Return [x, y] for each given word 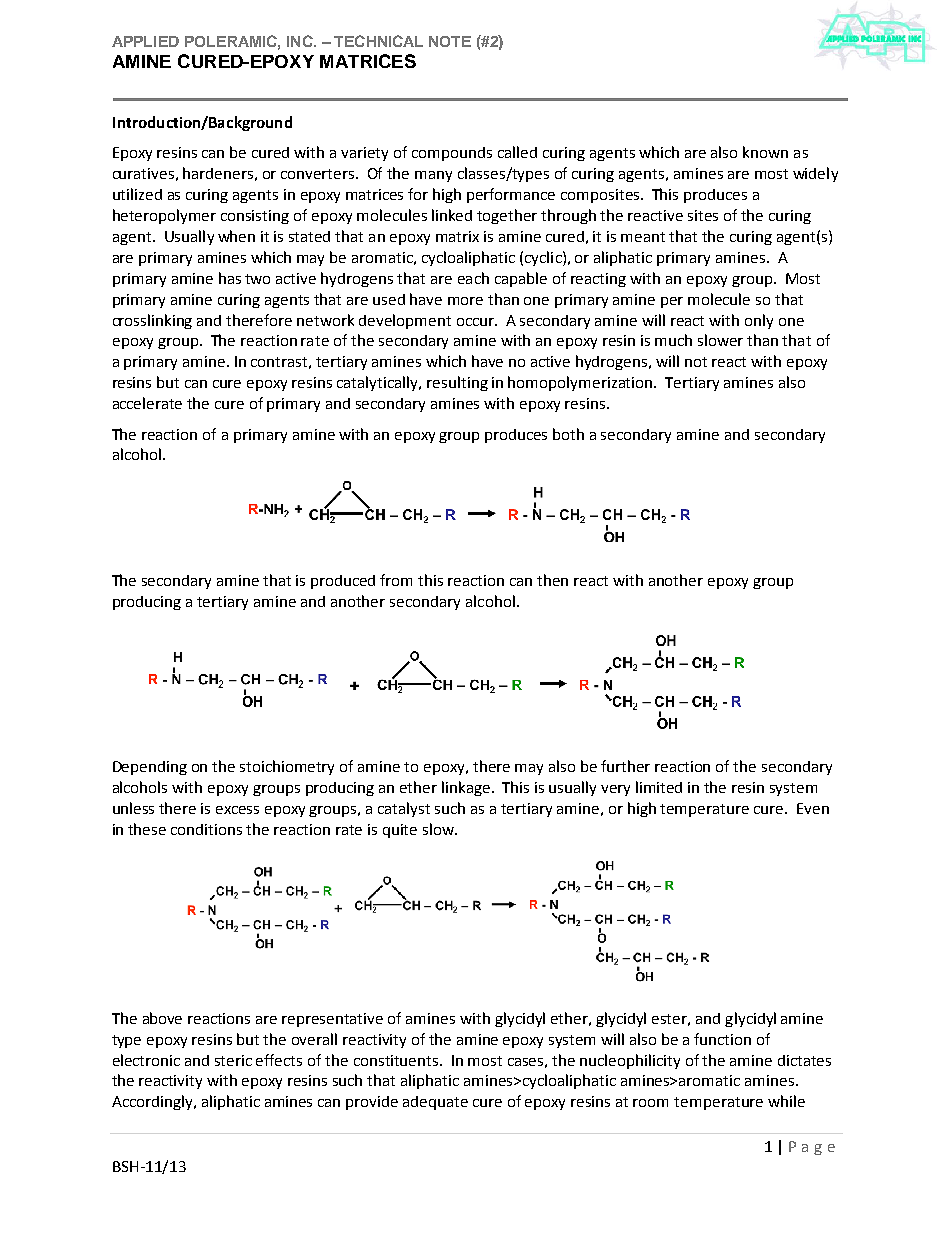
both [568, 434]
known [765, 152]
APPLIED [145, 41]
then [552, 580]
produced [343, 582]
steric [233, 1060]
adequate [435, 1103]
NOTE [450, 41]
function [722, 1039]
